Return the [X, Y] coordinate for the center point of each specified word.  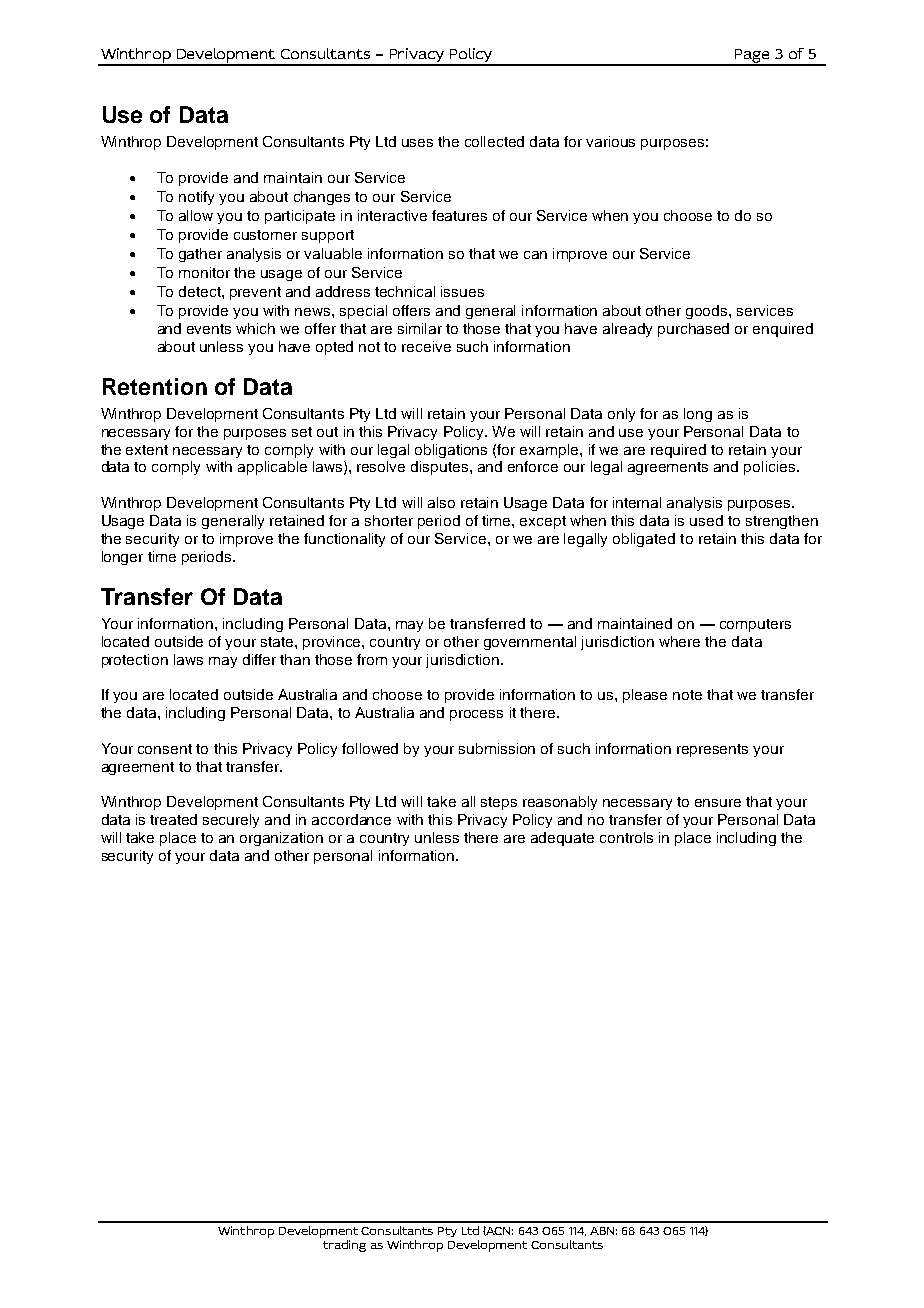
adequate [562, 839]
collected [494, 141]
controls [626, 837]
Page [752, 57]
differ [259, 659]
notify [196, 198]
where [679, 641]
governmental [530, 643]
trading [344, 1246]
